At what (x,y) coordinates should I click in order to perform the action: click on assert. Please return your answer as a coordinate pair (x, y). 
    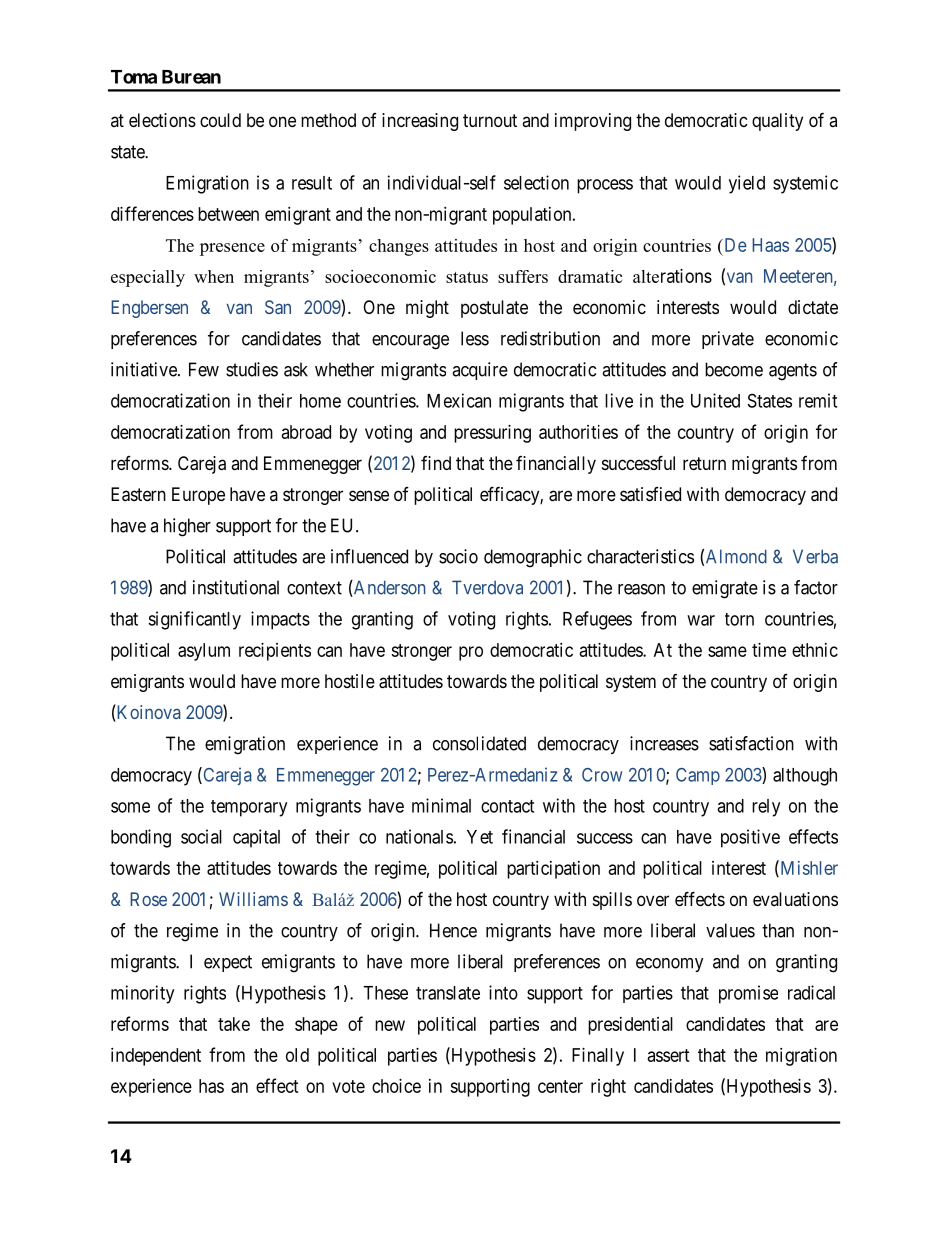
    Looking at the image, I should click on (669, 1055).
